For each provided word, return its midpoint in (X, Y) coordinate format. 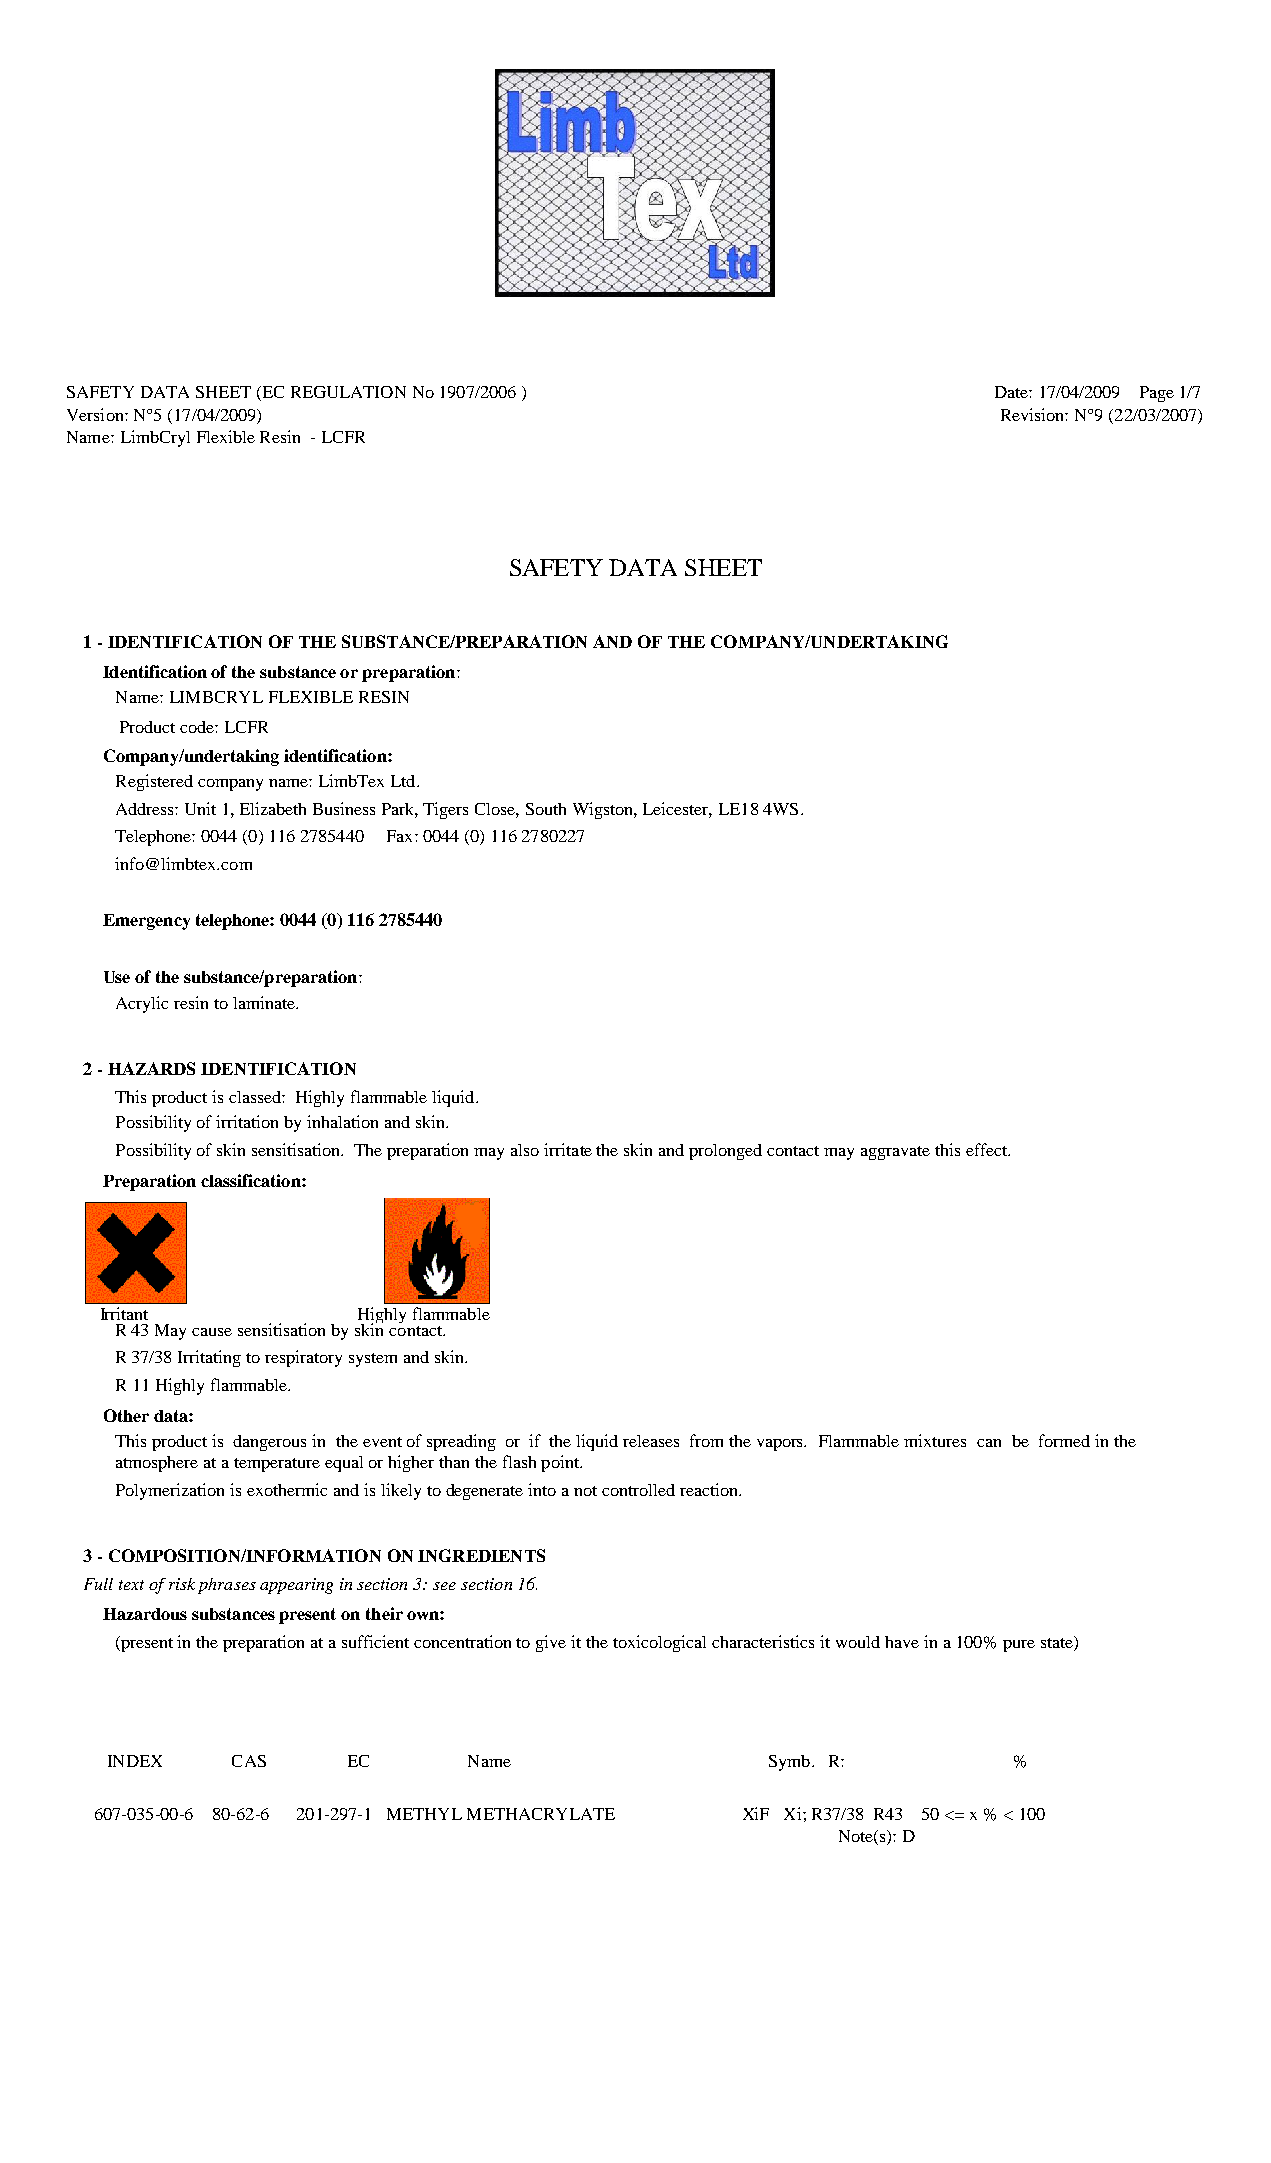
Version (96, 414)
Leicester (677, 809)
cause (212, 1332)
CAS (249, 1761)
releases (651, 1441)
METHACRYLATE (541, 1814)
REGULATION (348, 392)
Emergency (146, 922)
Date (1012, 392)
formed (1064, 1440)
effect (988, 1149)
